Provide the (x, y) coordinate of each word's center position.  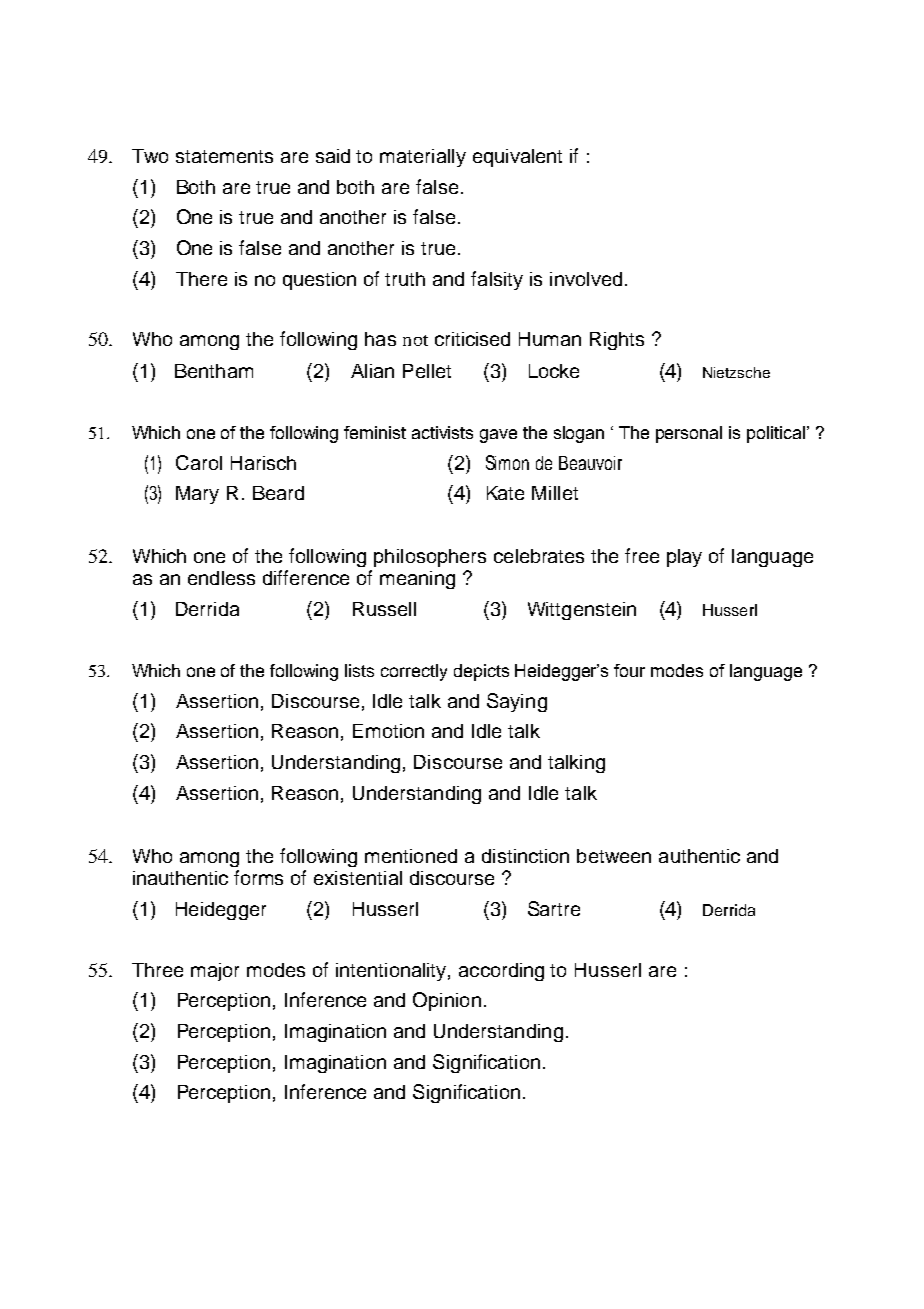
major (215, 972)
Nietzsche (736, 372)
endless (221, 578)
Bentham (214, 371)
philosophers (430, 558)
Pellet (427, 371)
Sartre (554, 908)
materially (423, 158)
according (501, 972)
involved (586, 279)
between (614, 856)
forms (258, 877)
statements (224, 156)
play (684, 558)
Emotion (388, 731)
